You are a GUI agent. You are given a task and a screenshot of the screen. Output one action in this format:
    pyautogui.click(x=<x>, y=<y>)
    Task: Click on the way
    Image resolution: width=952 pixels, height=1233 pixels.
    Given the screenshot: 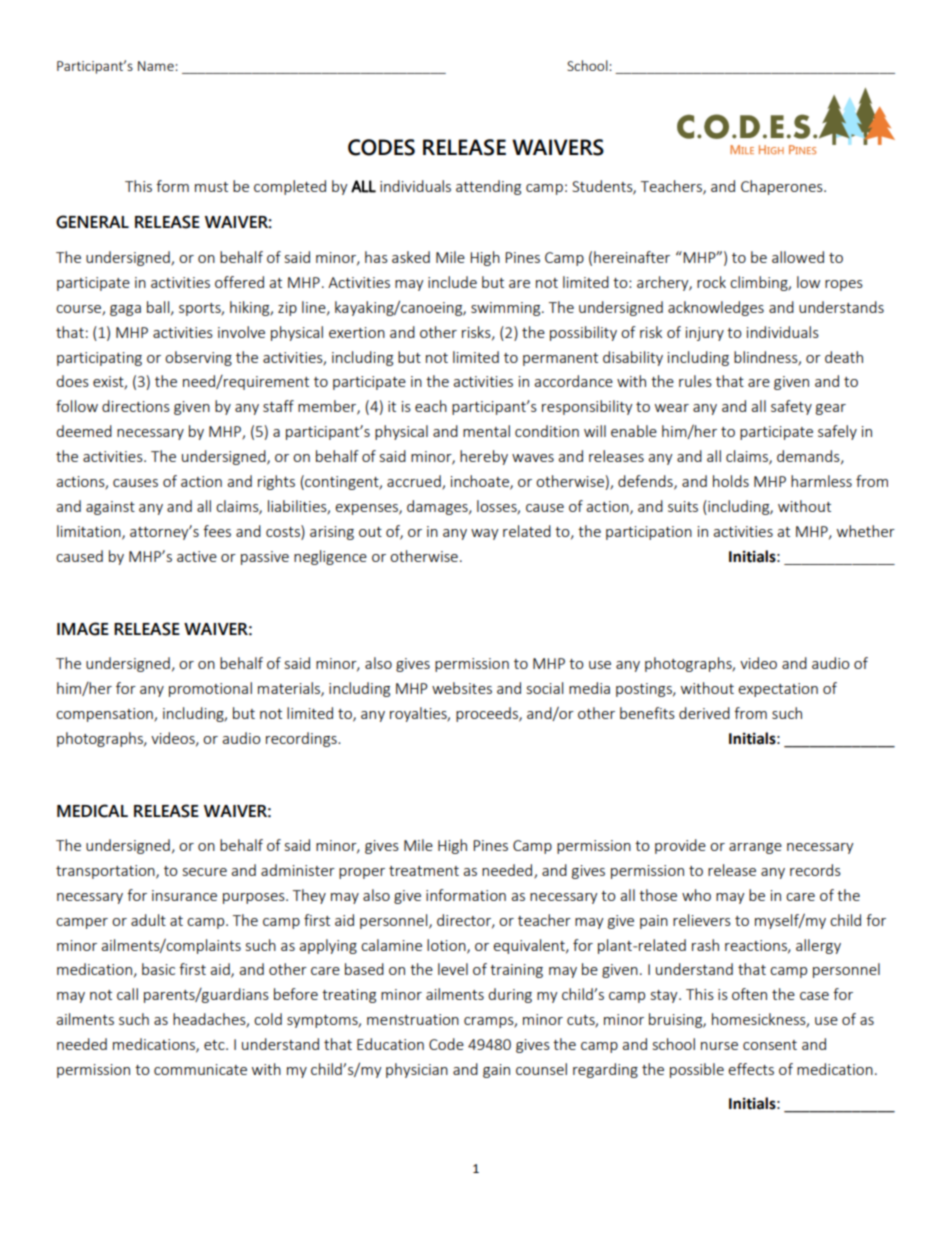 What is the action you would take?
    pyautogui.click(x=485, y=534)
